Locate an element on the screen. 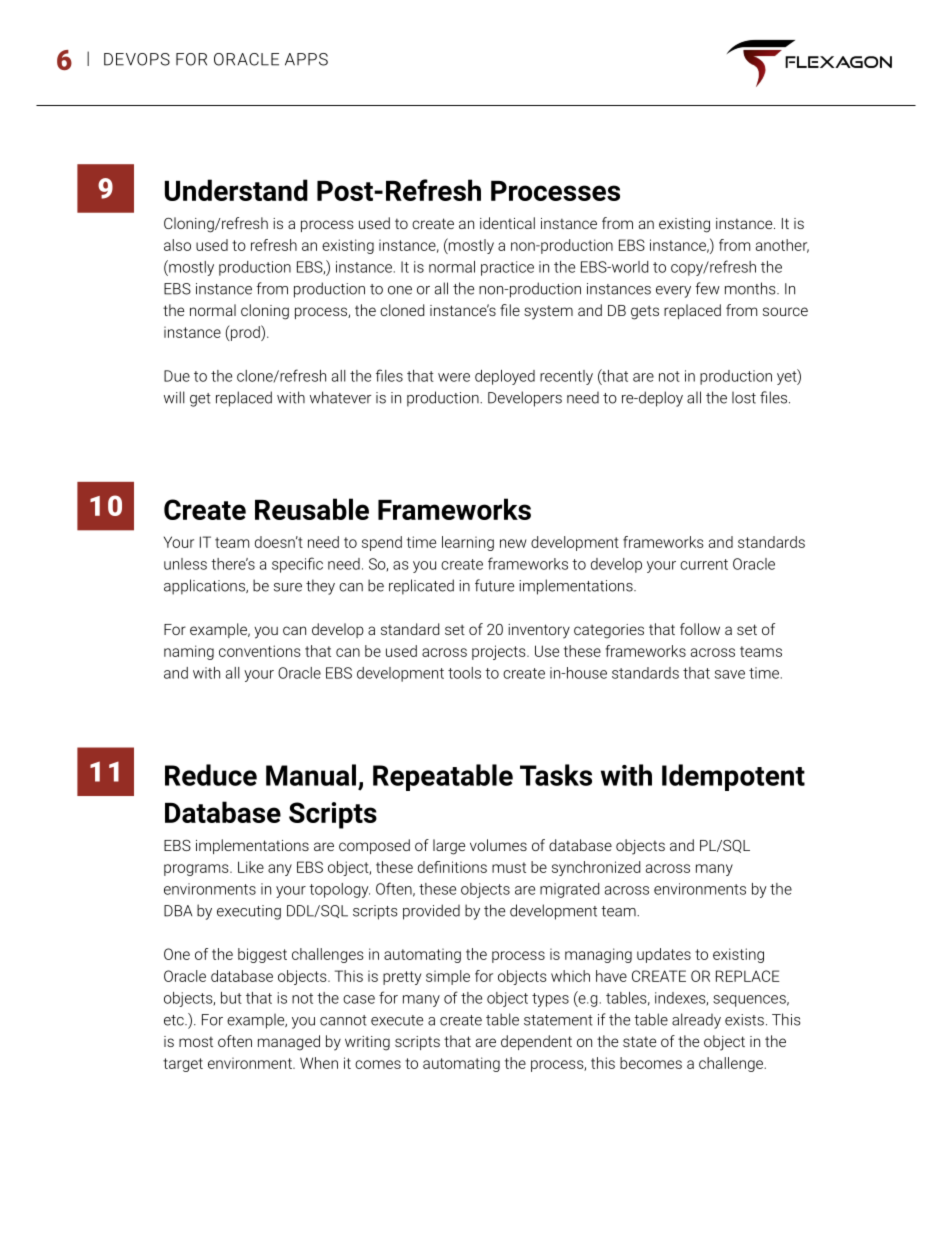 Image resolution: width=952 pixels, height=1233 pixels. DEVOPS is located at coordinates (137, 59).
